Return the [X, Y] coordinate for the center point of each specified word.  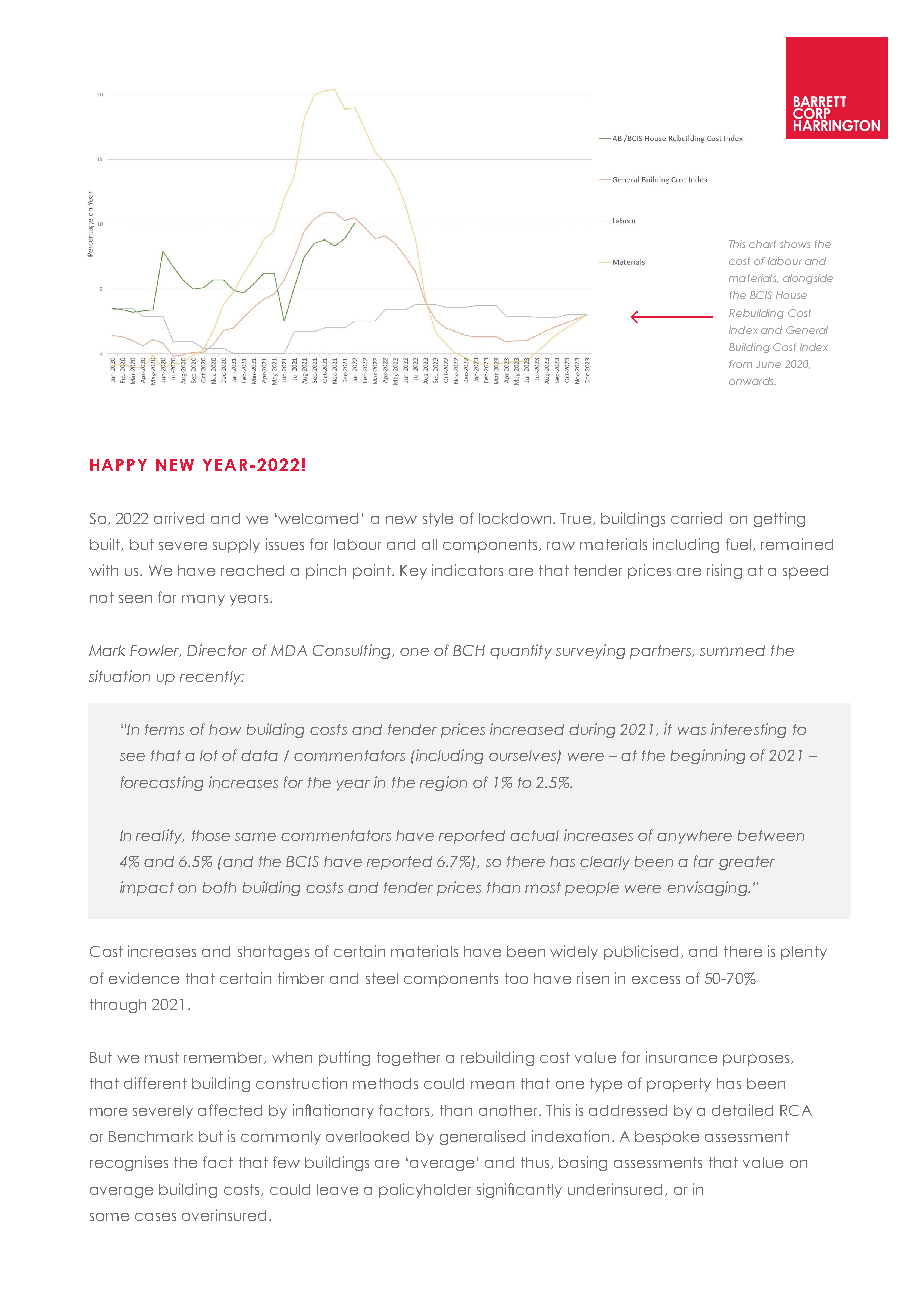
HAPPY [118, 465]
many [203, 600]
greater [747, 863]
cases [155, 1217]
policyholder [425, 1190]
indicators [467, 570]
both [219, 887]
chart [762, 244]
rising [724, 571]
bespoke [667, 1138]
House [791, 295]
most [543, 887]
